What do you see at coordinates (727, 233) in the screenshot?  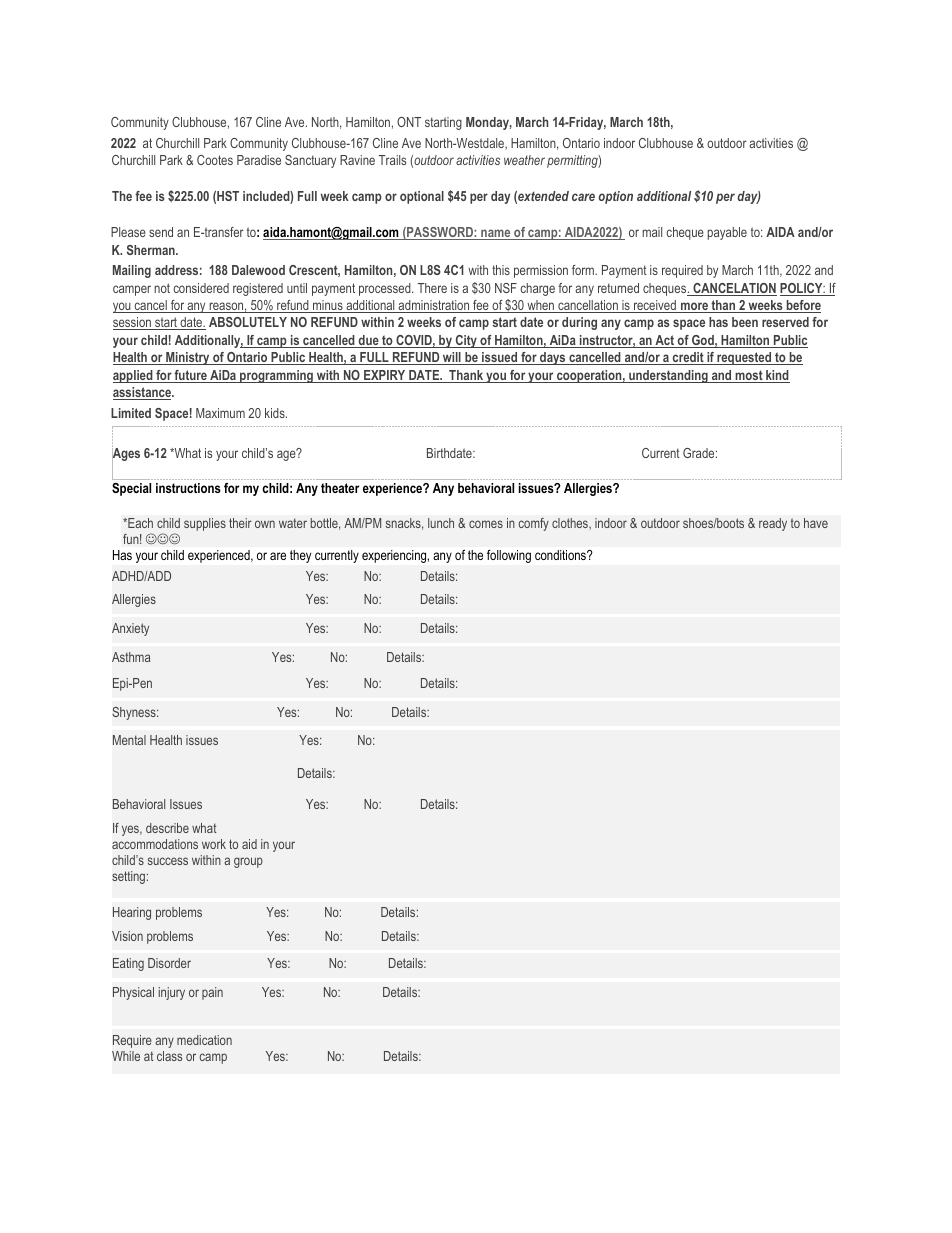 I see `payable` at bounding box center [727, 233].
